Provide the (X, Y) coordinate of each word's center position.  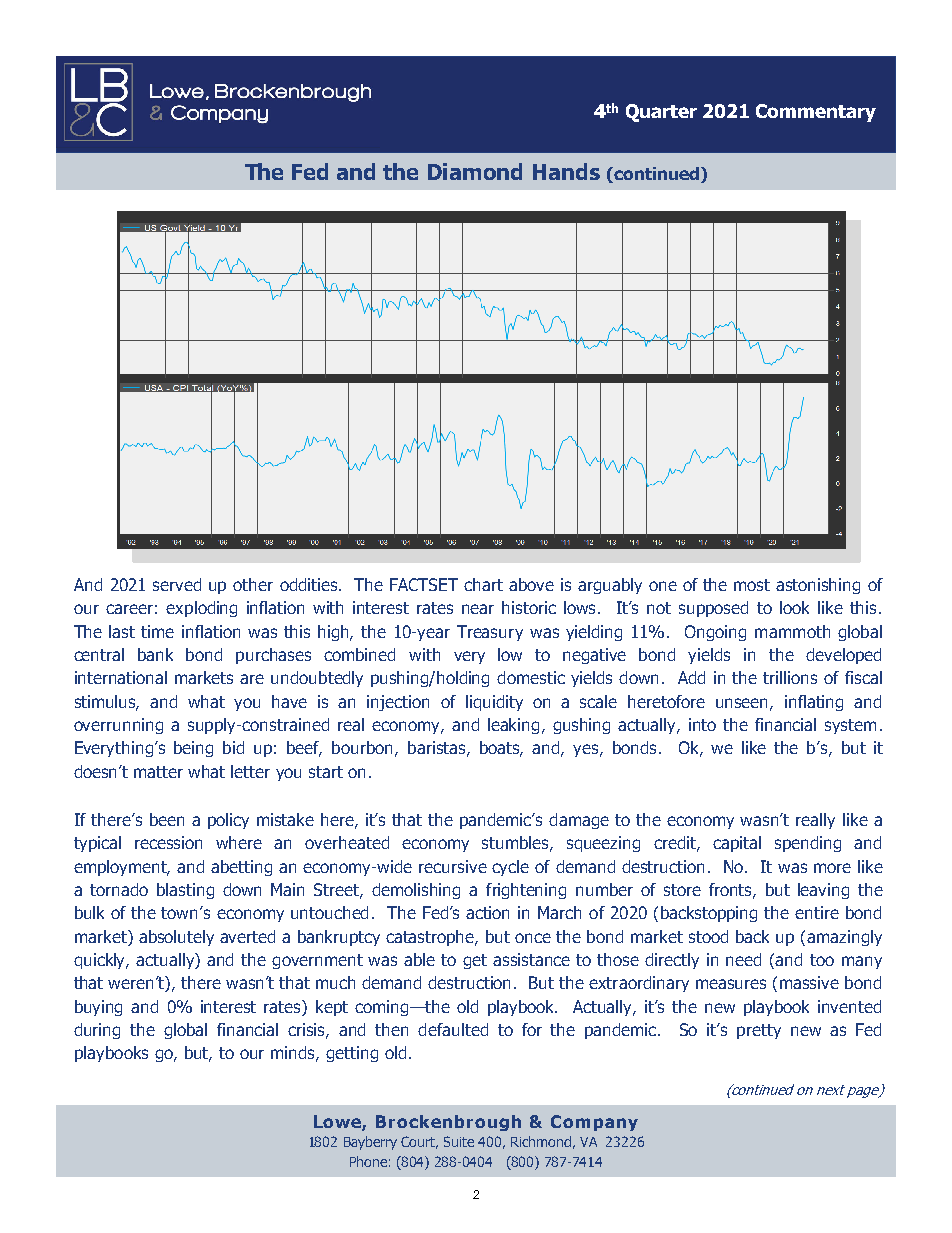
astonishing (818, 586)
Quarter (661, 113)
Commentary (816, 113)
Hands (566, 171)
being (193, 749)
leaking (513, 726)
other (253, 584)
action (487, 912)
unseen (743, 704)
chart (483, 584)
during (97, 1031)
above (531, 584)
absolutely (176, 938)
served (177, 584)
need (743, 959)
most (752, 585)
